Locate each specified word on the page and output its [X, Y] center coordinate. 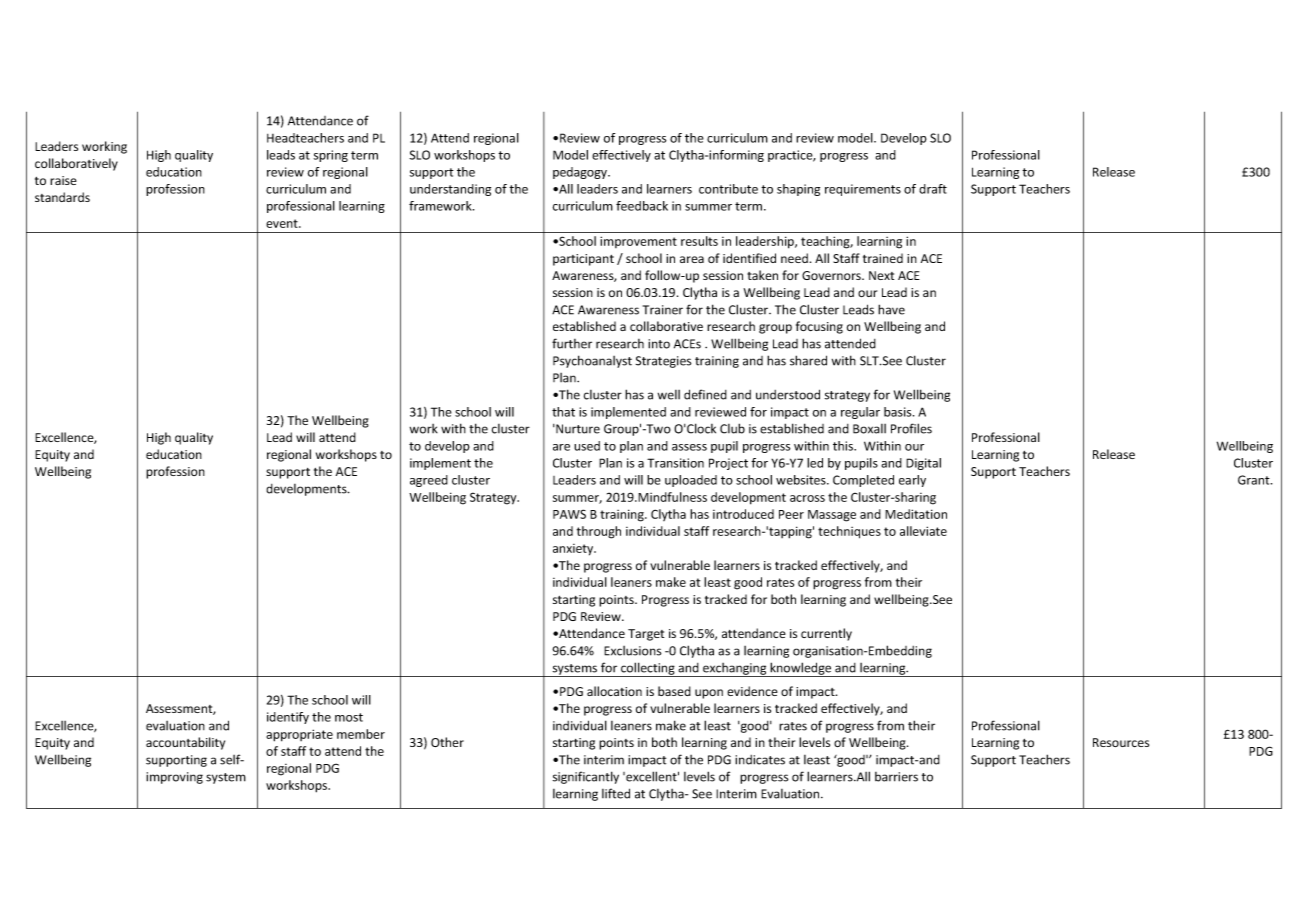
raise [63, 180]
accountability [185, 743]
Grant [1255, 480]
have [891, 309]
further [572, 343]
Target [646, 635]
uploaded [691, 481]
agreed [429, 481]
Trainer [663, 310]
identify [288, 718]
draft [933, 189]
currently [826, 634]
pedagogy [581, 173]
